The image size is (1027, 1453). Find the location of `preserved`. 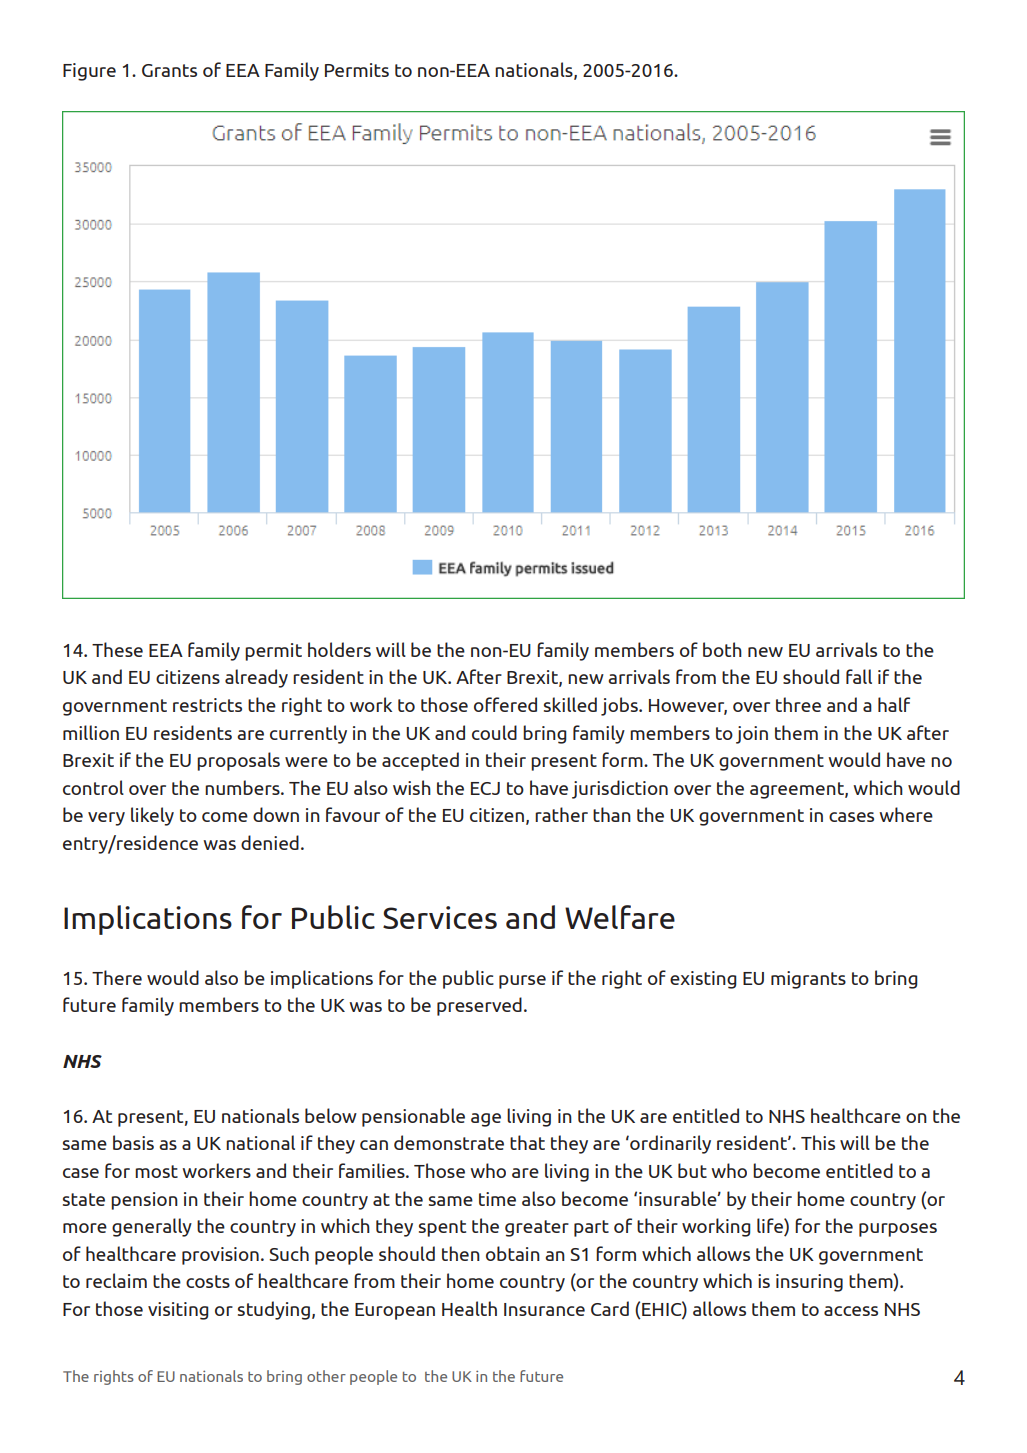

preserved is located at coordinates (479, 1006).
